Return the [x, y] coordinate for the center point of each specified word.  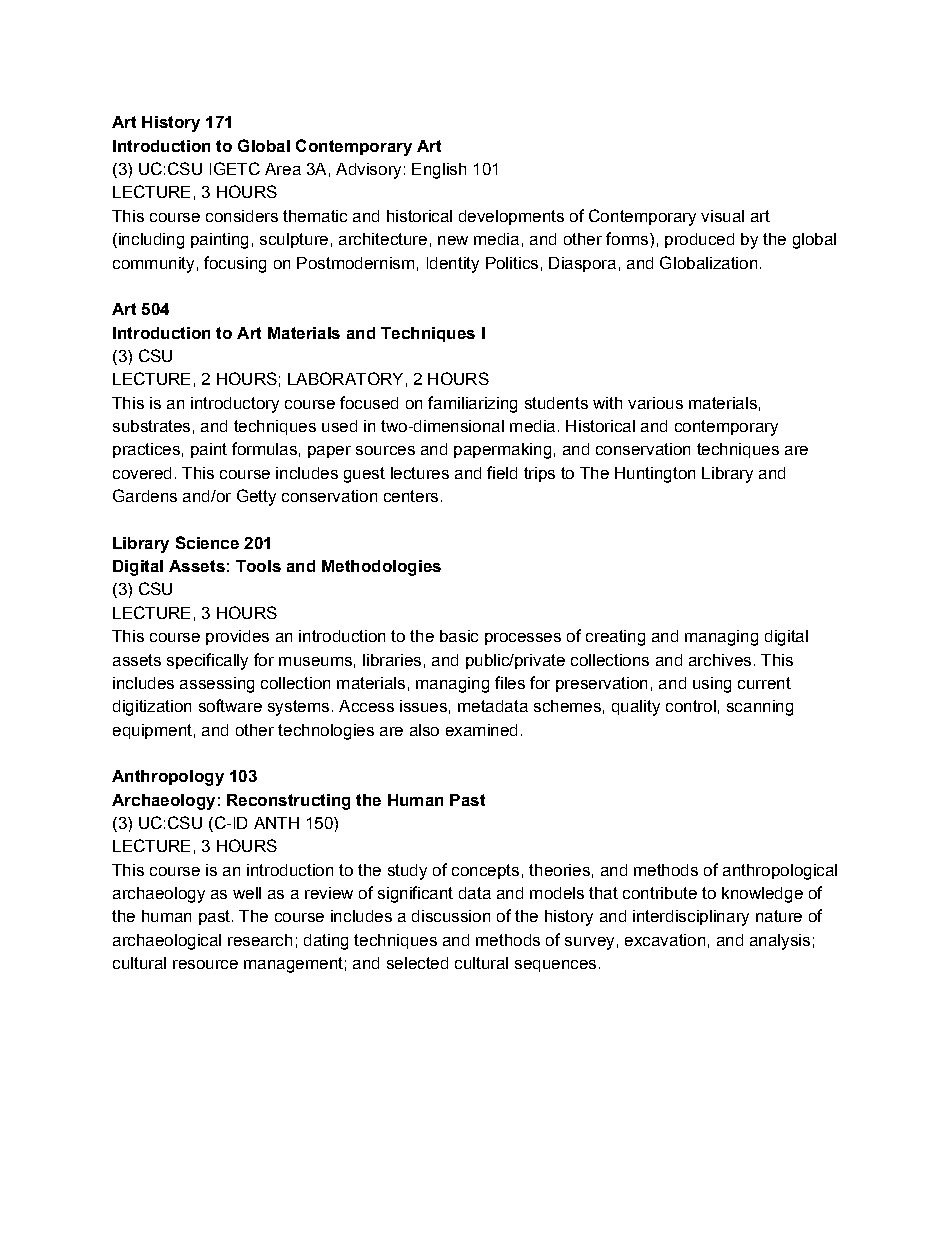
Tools [258, 566]
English [439, 171]
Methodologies [381, 568]
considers [242, 216]
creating [615, 638]
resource [205, 964]
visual [722, 216]
